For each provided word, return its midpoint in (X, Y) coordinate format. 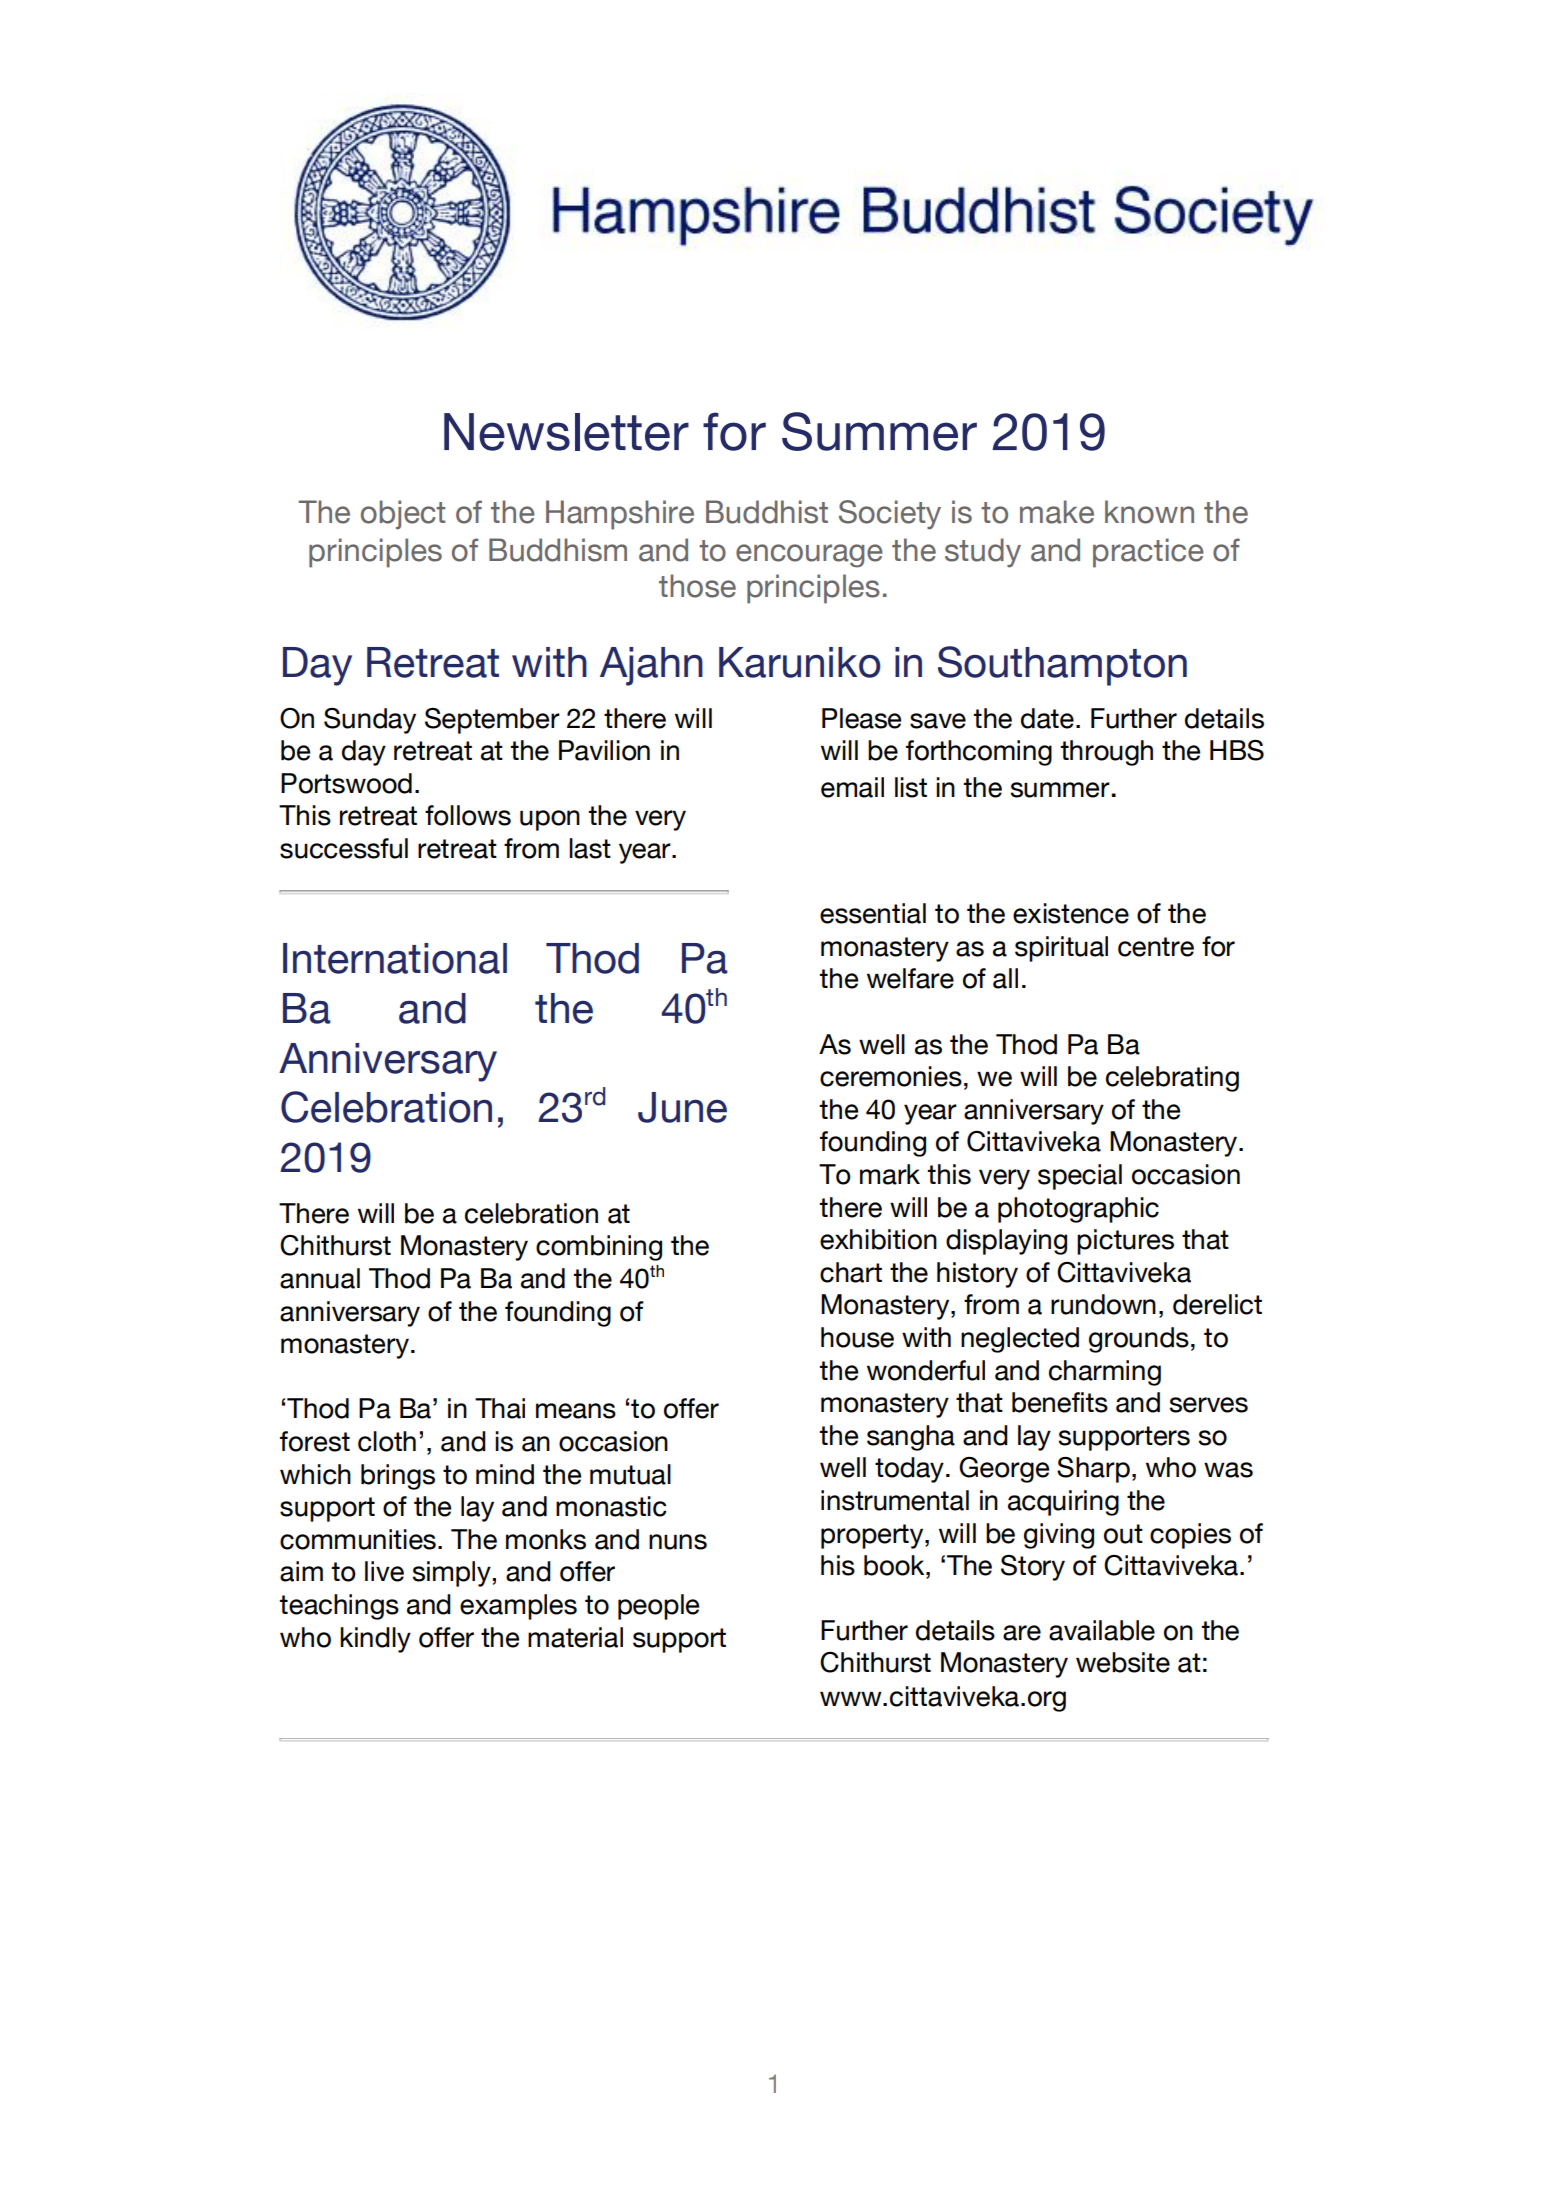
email (852, 787)
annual (320, 1278)
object (403, 515)
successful (344, 848)
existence (1071, 913)
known (1149, 512)
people (658, 1607)
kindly (375, 1640)
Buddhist (767, 512)
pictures (1125, 1242)
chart (851, 1272)
